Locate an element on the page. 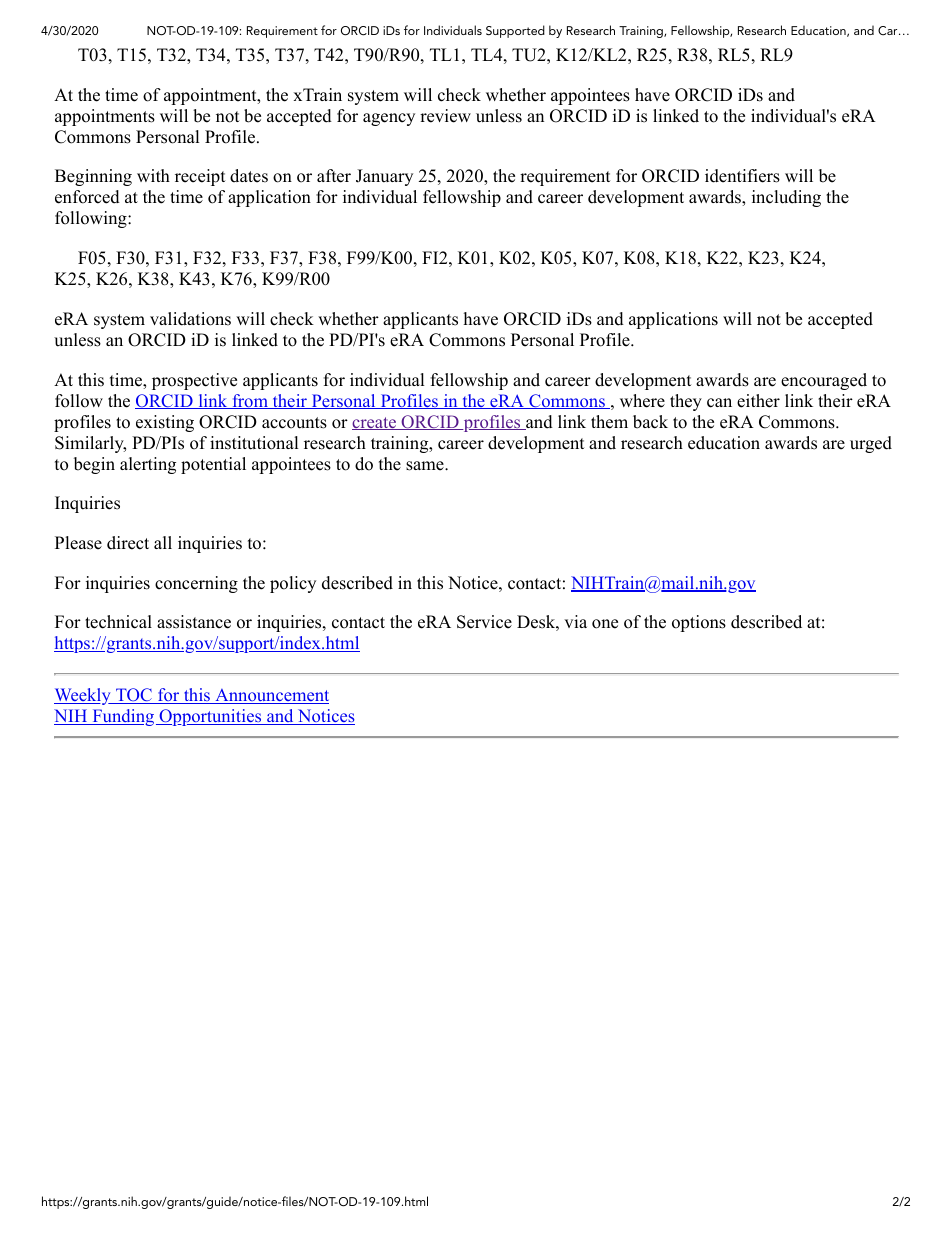 Image resolution: width=952 pixels, height=1233 pixels. either is located at coordinates (758, 401).
